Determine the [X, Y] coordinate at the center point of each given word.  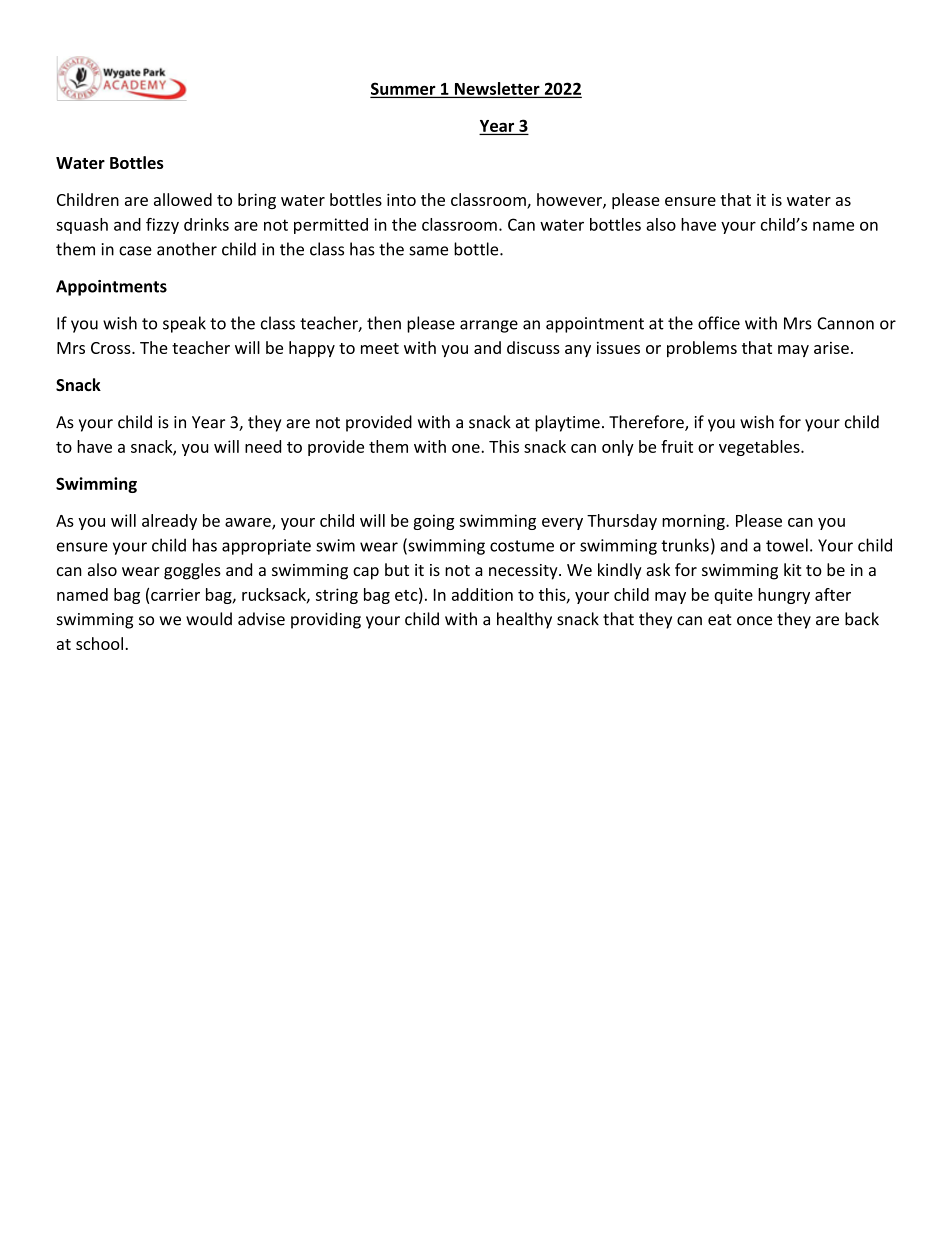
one [467, 448]
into [401, 199]
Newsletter [497, 88]
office [719, 323]
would [209, 619]
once [754, 621]
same [428, 251]
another [187, 249]
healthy [524, 620]
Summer [404, 89]
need [263, 446]
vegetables [760, 448]
